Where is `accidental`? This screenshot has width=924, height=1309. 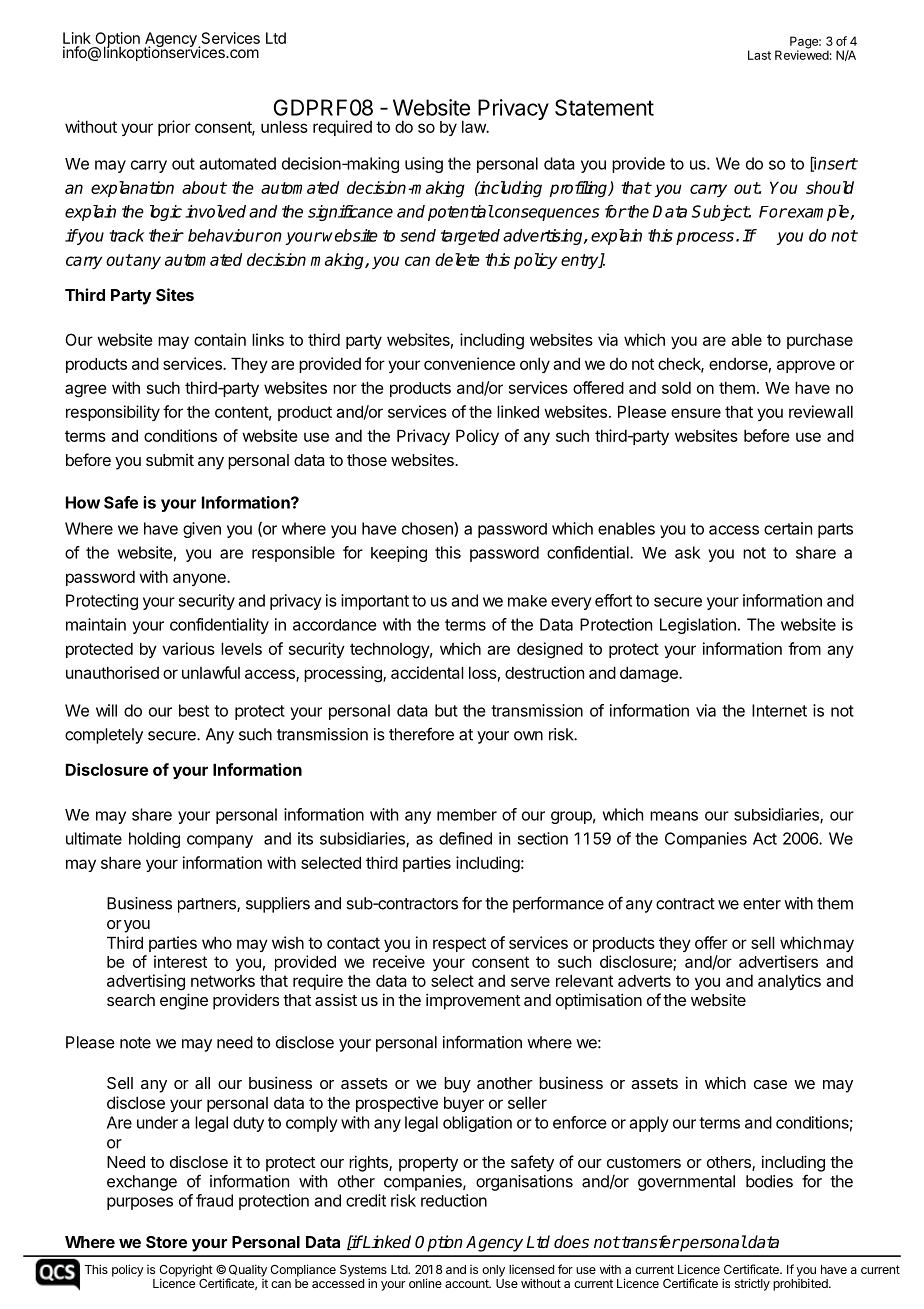 accidental is located at coordinates (427, 672).
